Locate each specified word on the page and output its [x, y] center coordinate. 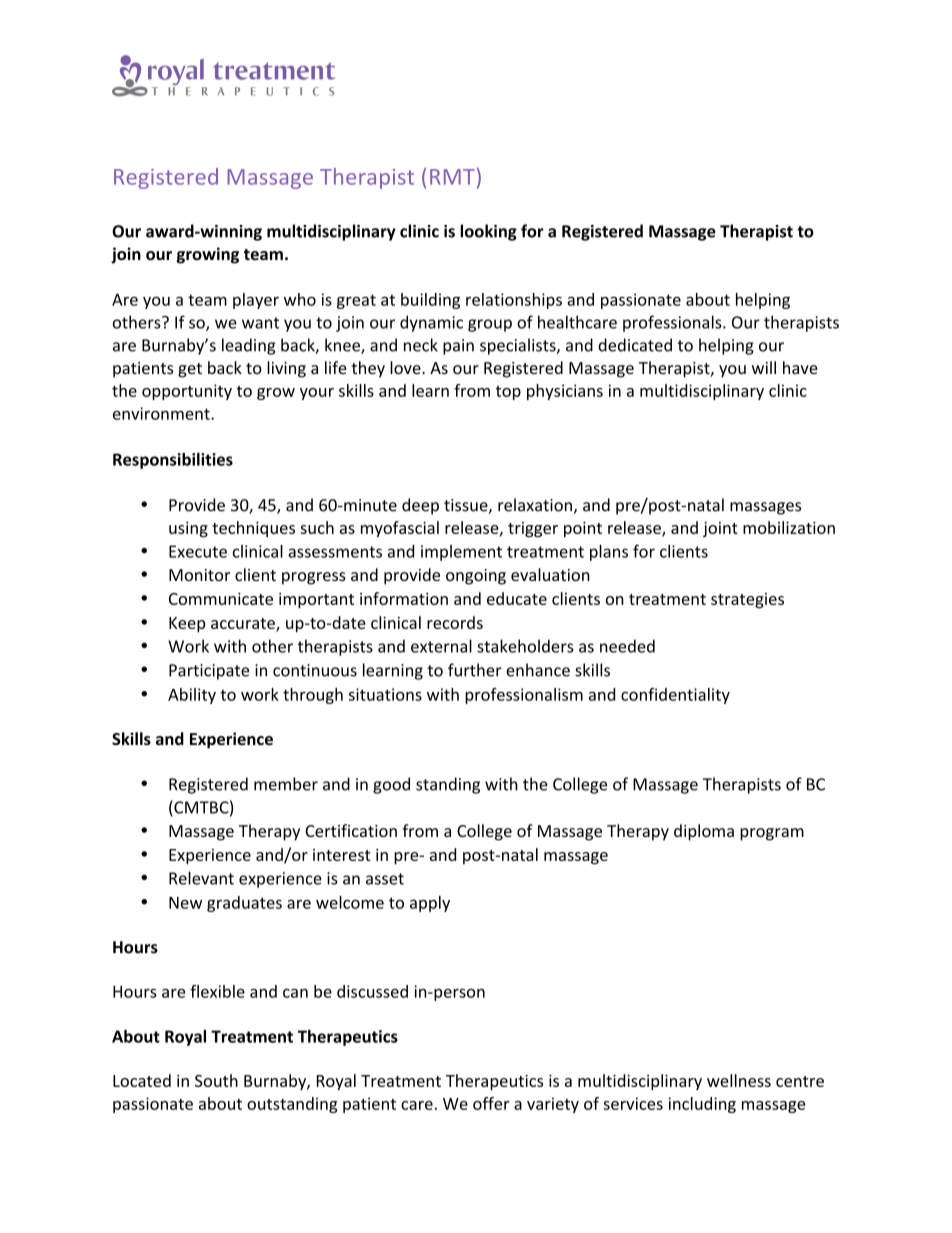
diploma [704, 832]
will [764, 367]
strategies [747, 600]
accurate [244, 624]
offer [491, 1103]
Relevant [201, 878]
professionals [673, 323]
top [508, 393]
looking [488, 232]
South [216, 1080]
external [441, 646]
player [256, 301]
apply [430, 904]
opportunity [187, 392]
